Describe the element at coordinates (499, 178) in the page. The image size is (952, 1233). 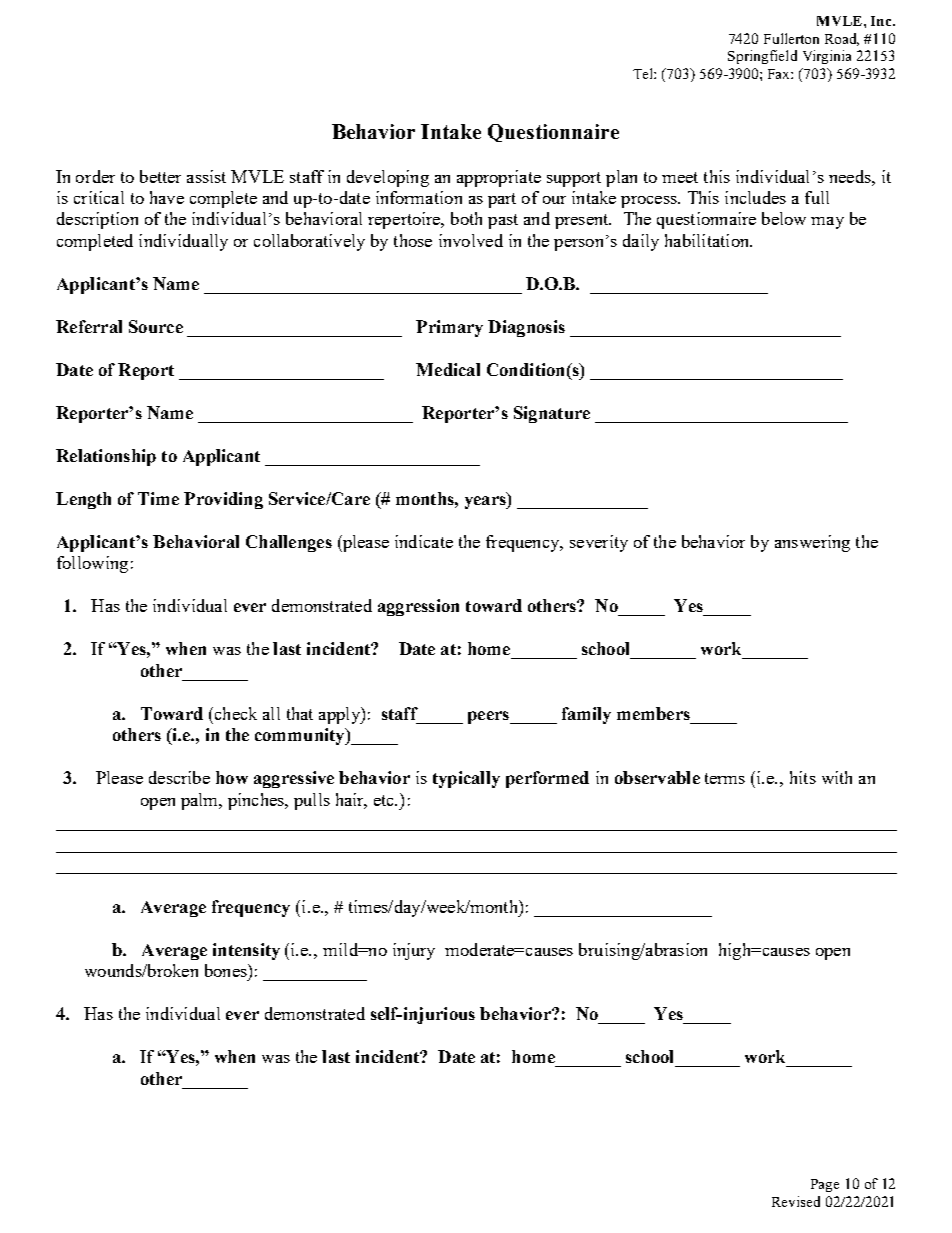
I see `appropriate` at that location.
